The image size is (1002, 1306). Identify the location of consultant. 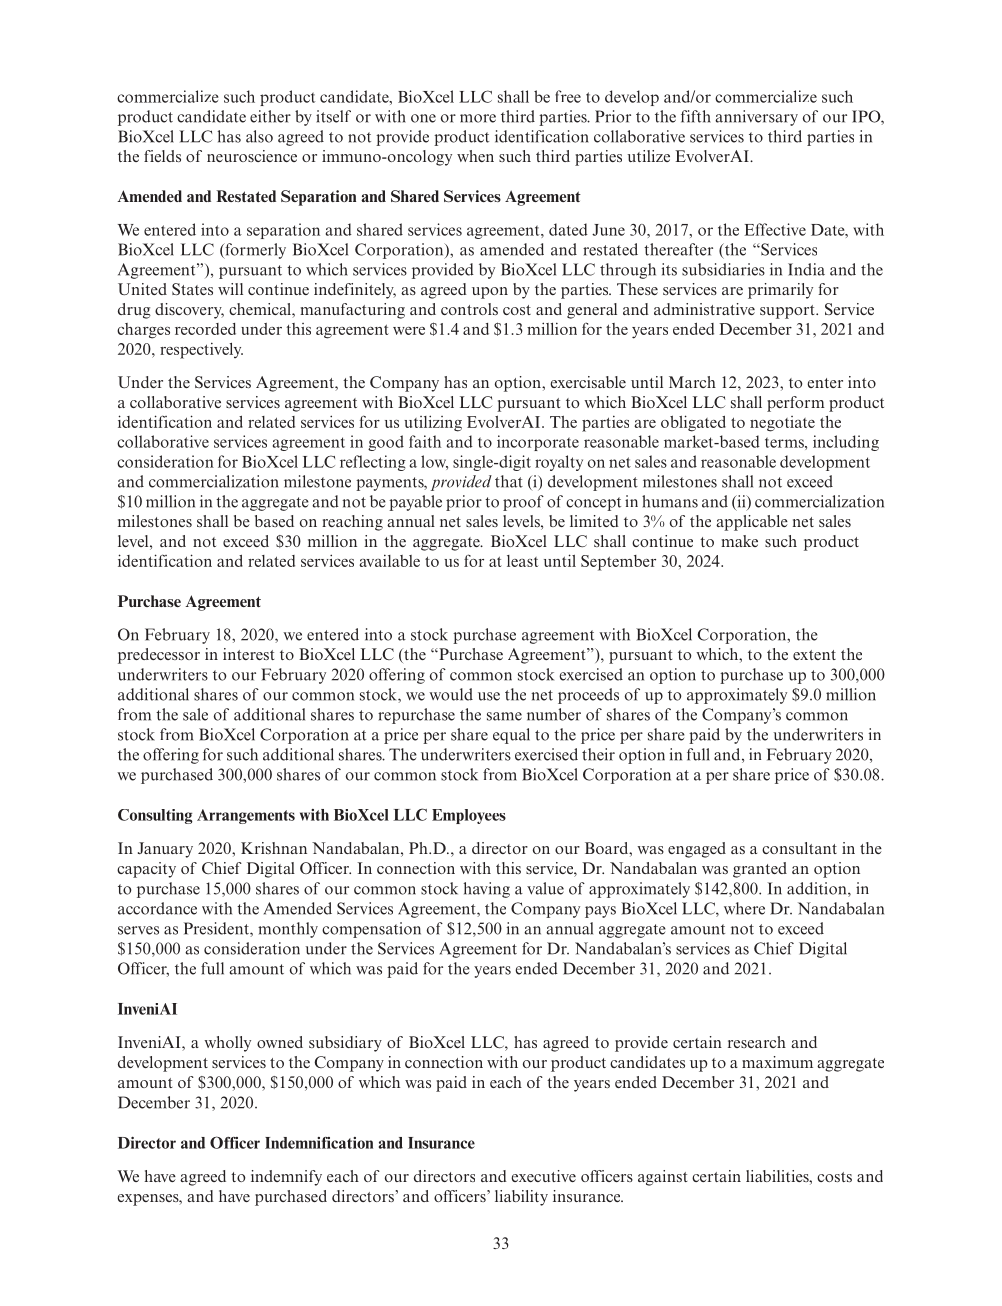
(799, 848).
